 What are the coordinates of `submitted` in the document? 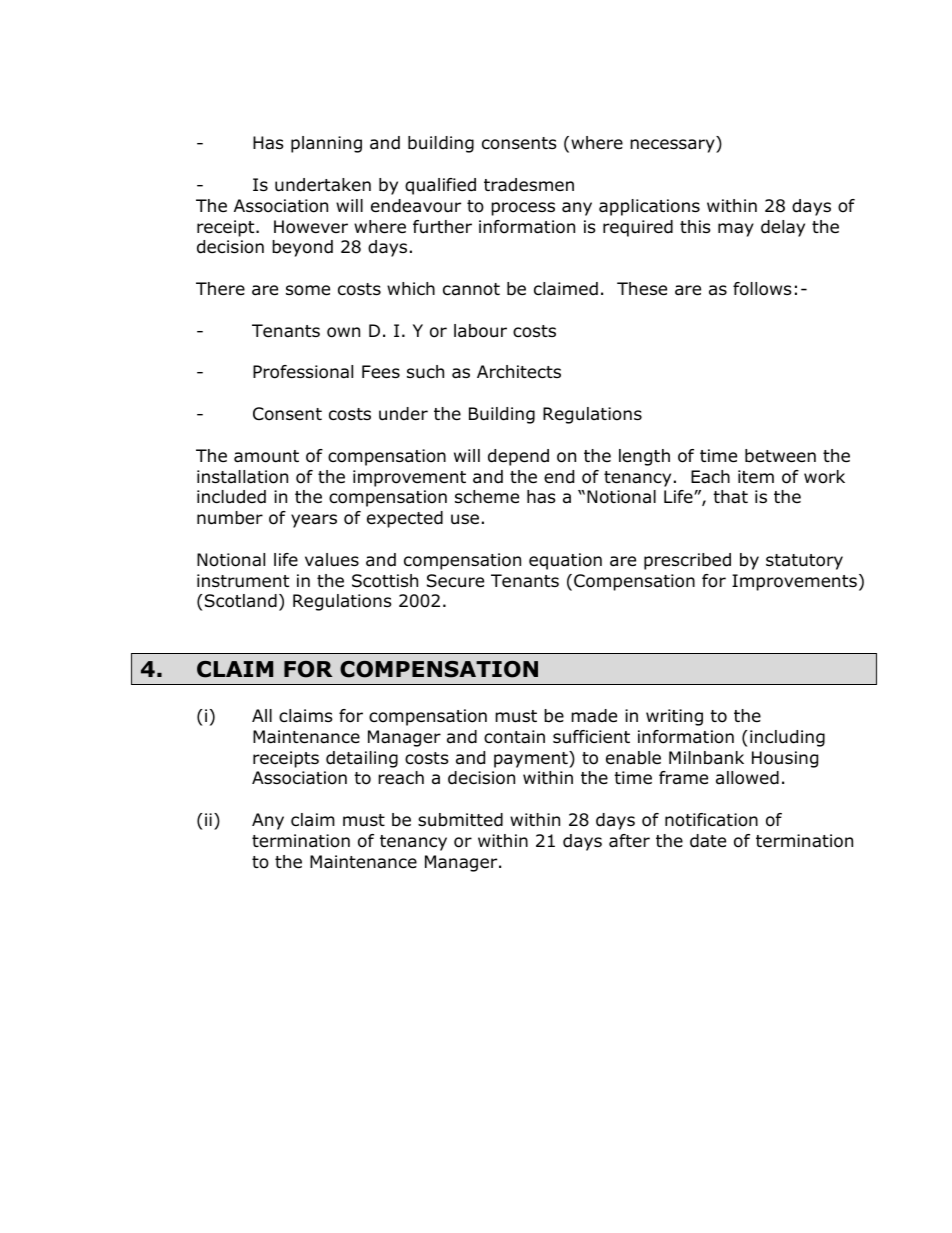 It's located at (460, 820).
